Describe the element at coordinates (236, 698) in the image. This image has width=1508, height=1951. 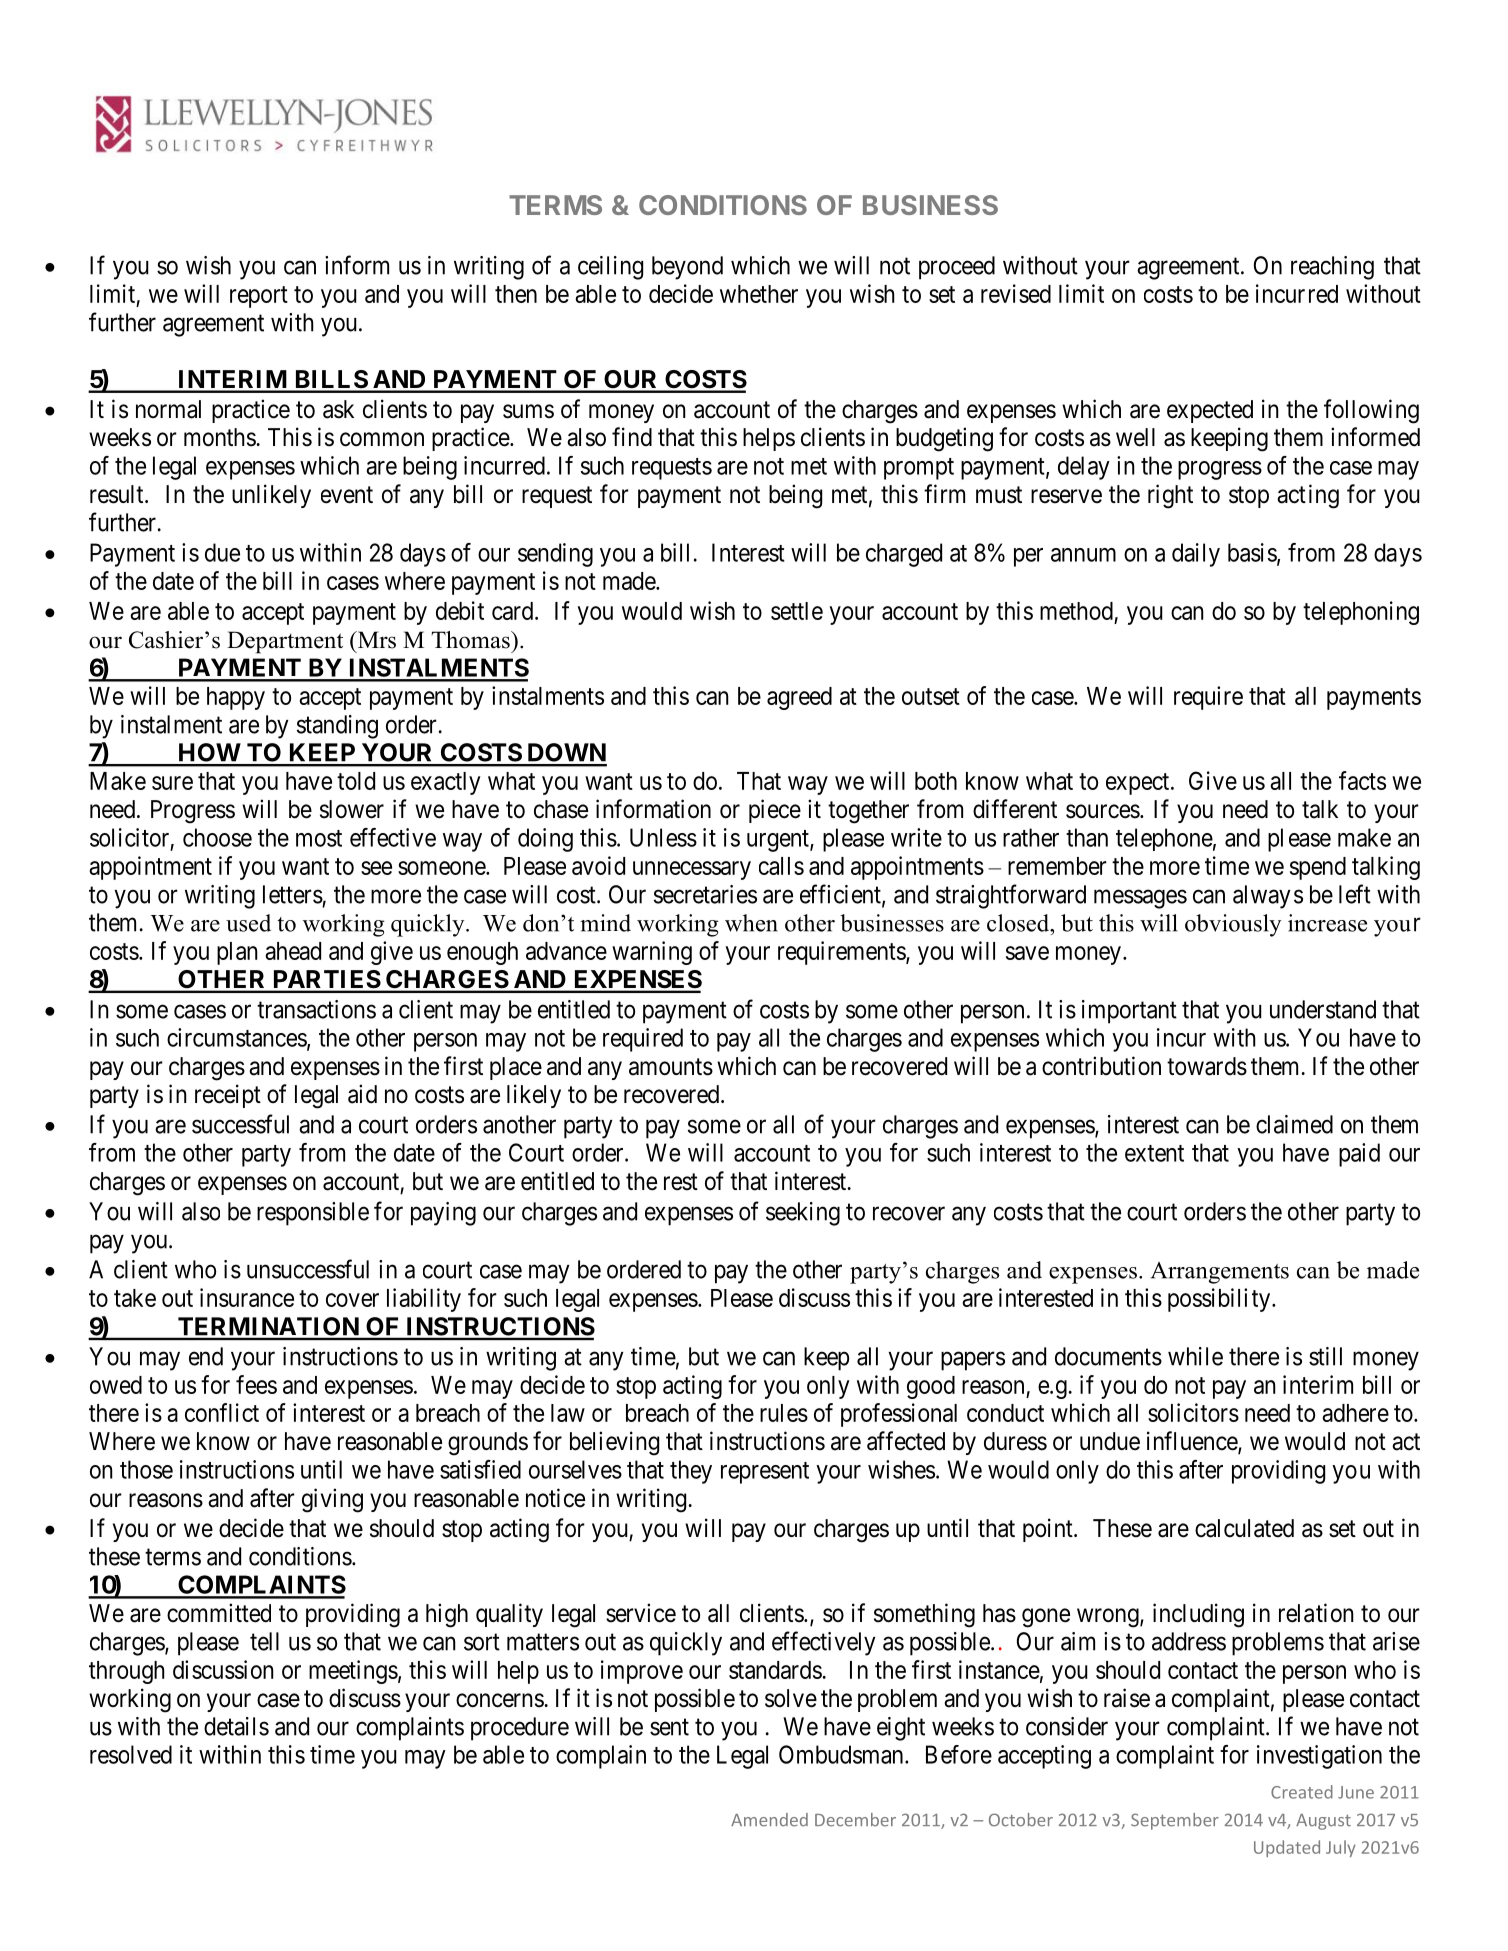
I see `happy` at that location.
